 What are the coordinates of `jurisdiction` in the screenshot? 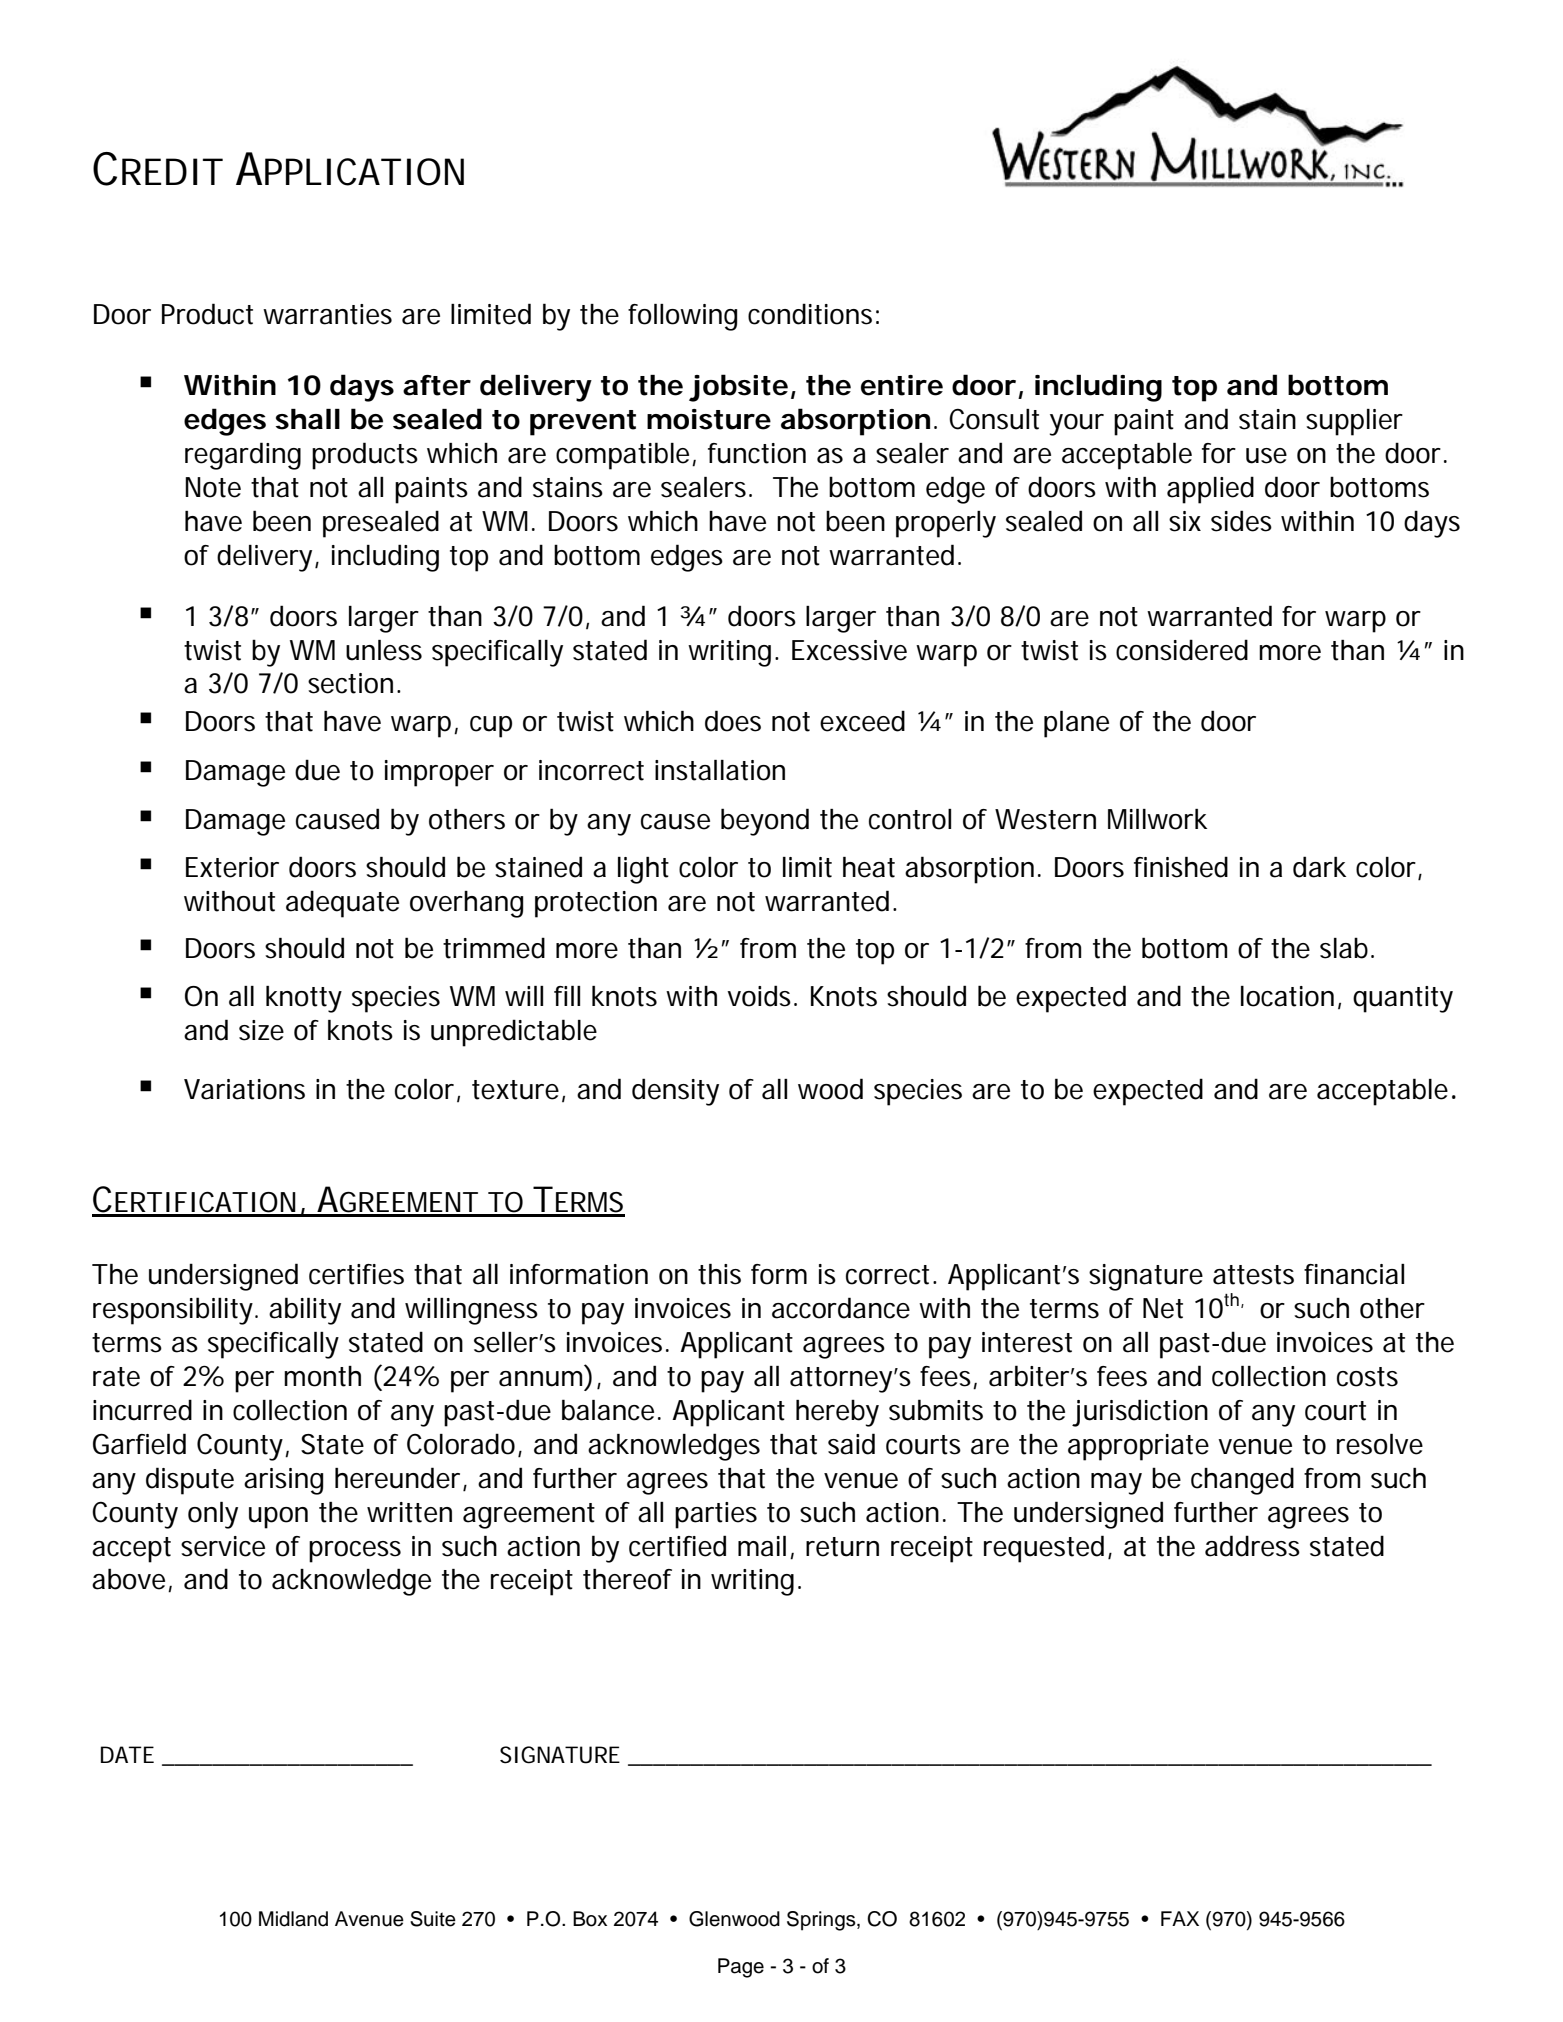 It's located at (1140, 1413).
